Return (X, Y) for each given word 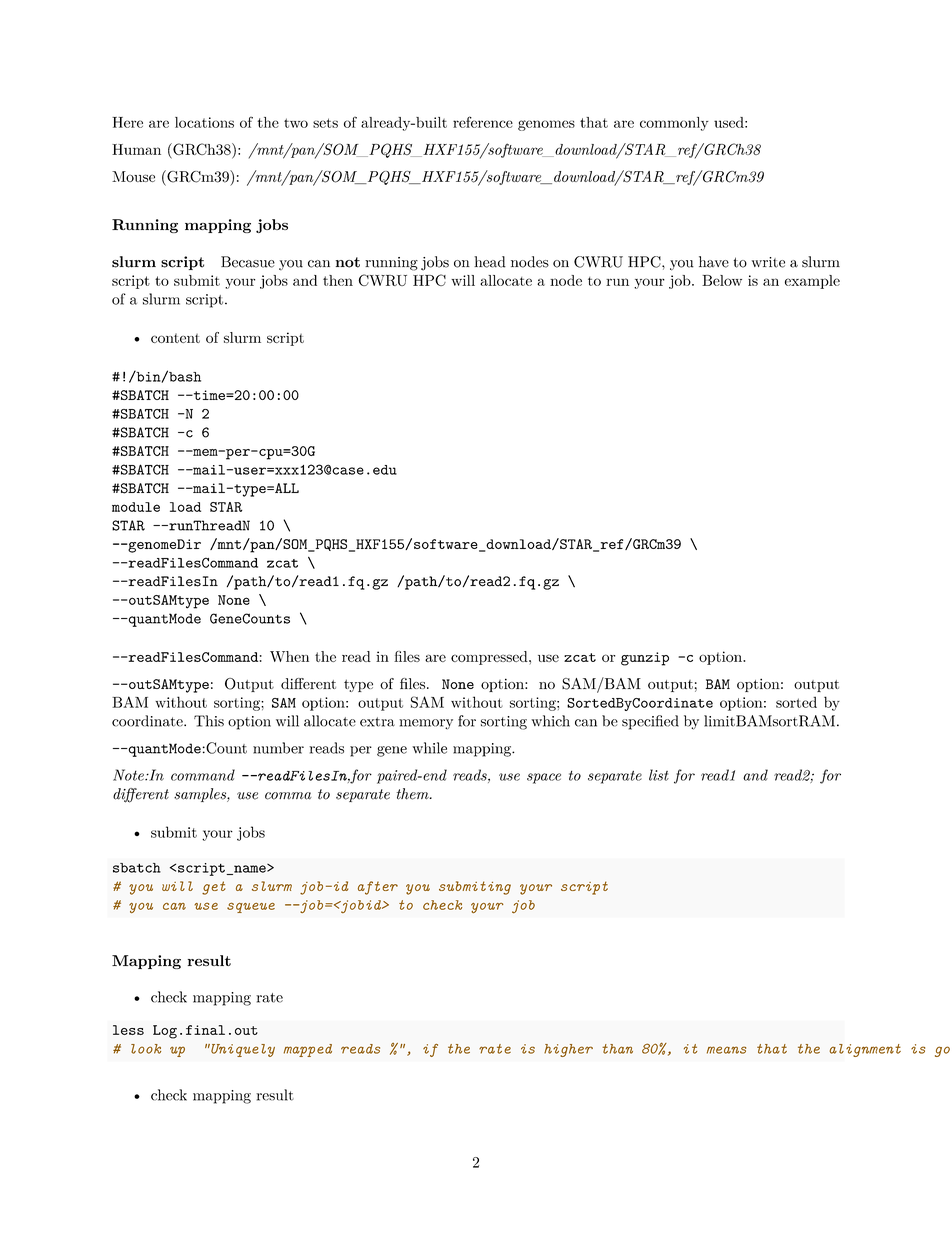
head (490, 262)
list (659, 775)
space (544, 778)
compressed (490, 658)
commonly (674, 124)
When (289, 656)
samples (201, 795)
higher (568, 1050)
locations (204, 122)
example (812, 282)
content (175, 338)
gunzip (645, 659)
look (146, 1049)
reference (483, 122)
